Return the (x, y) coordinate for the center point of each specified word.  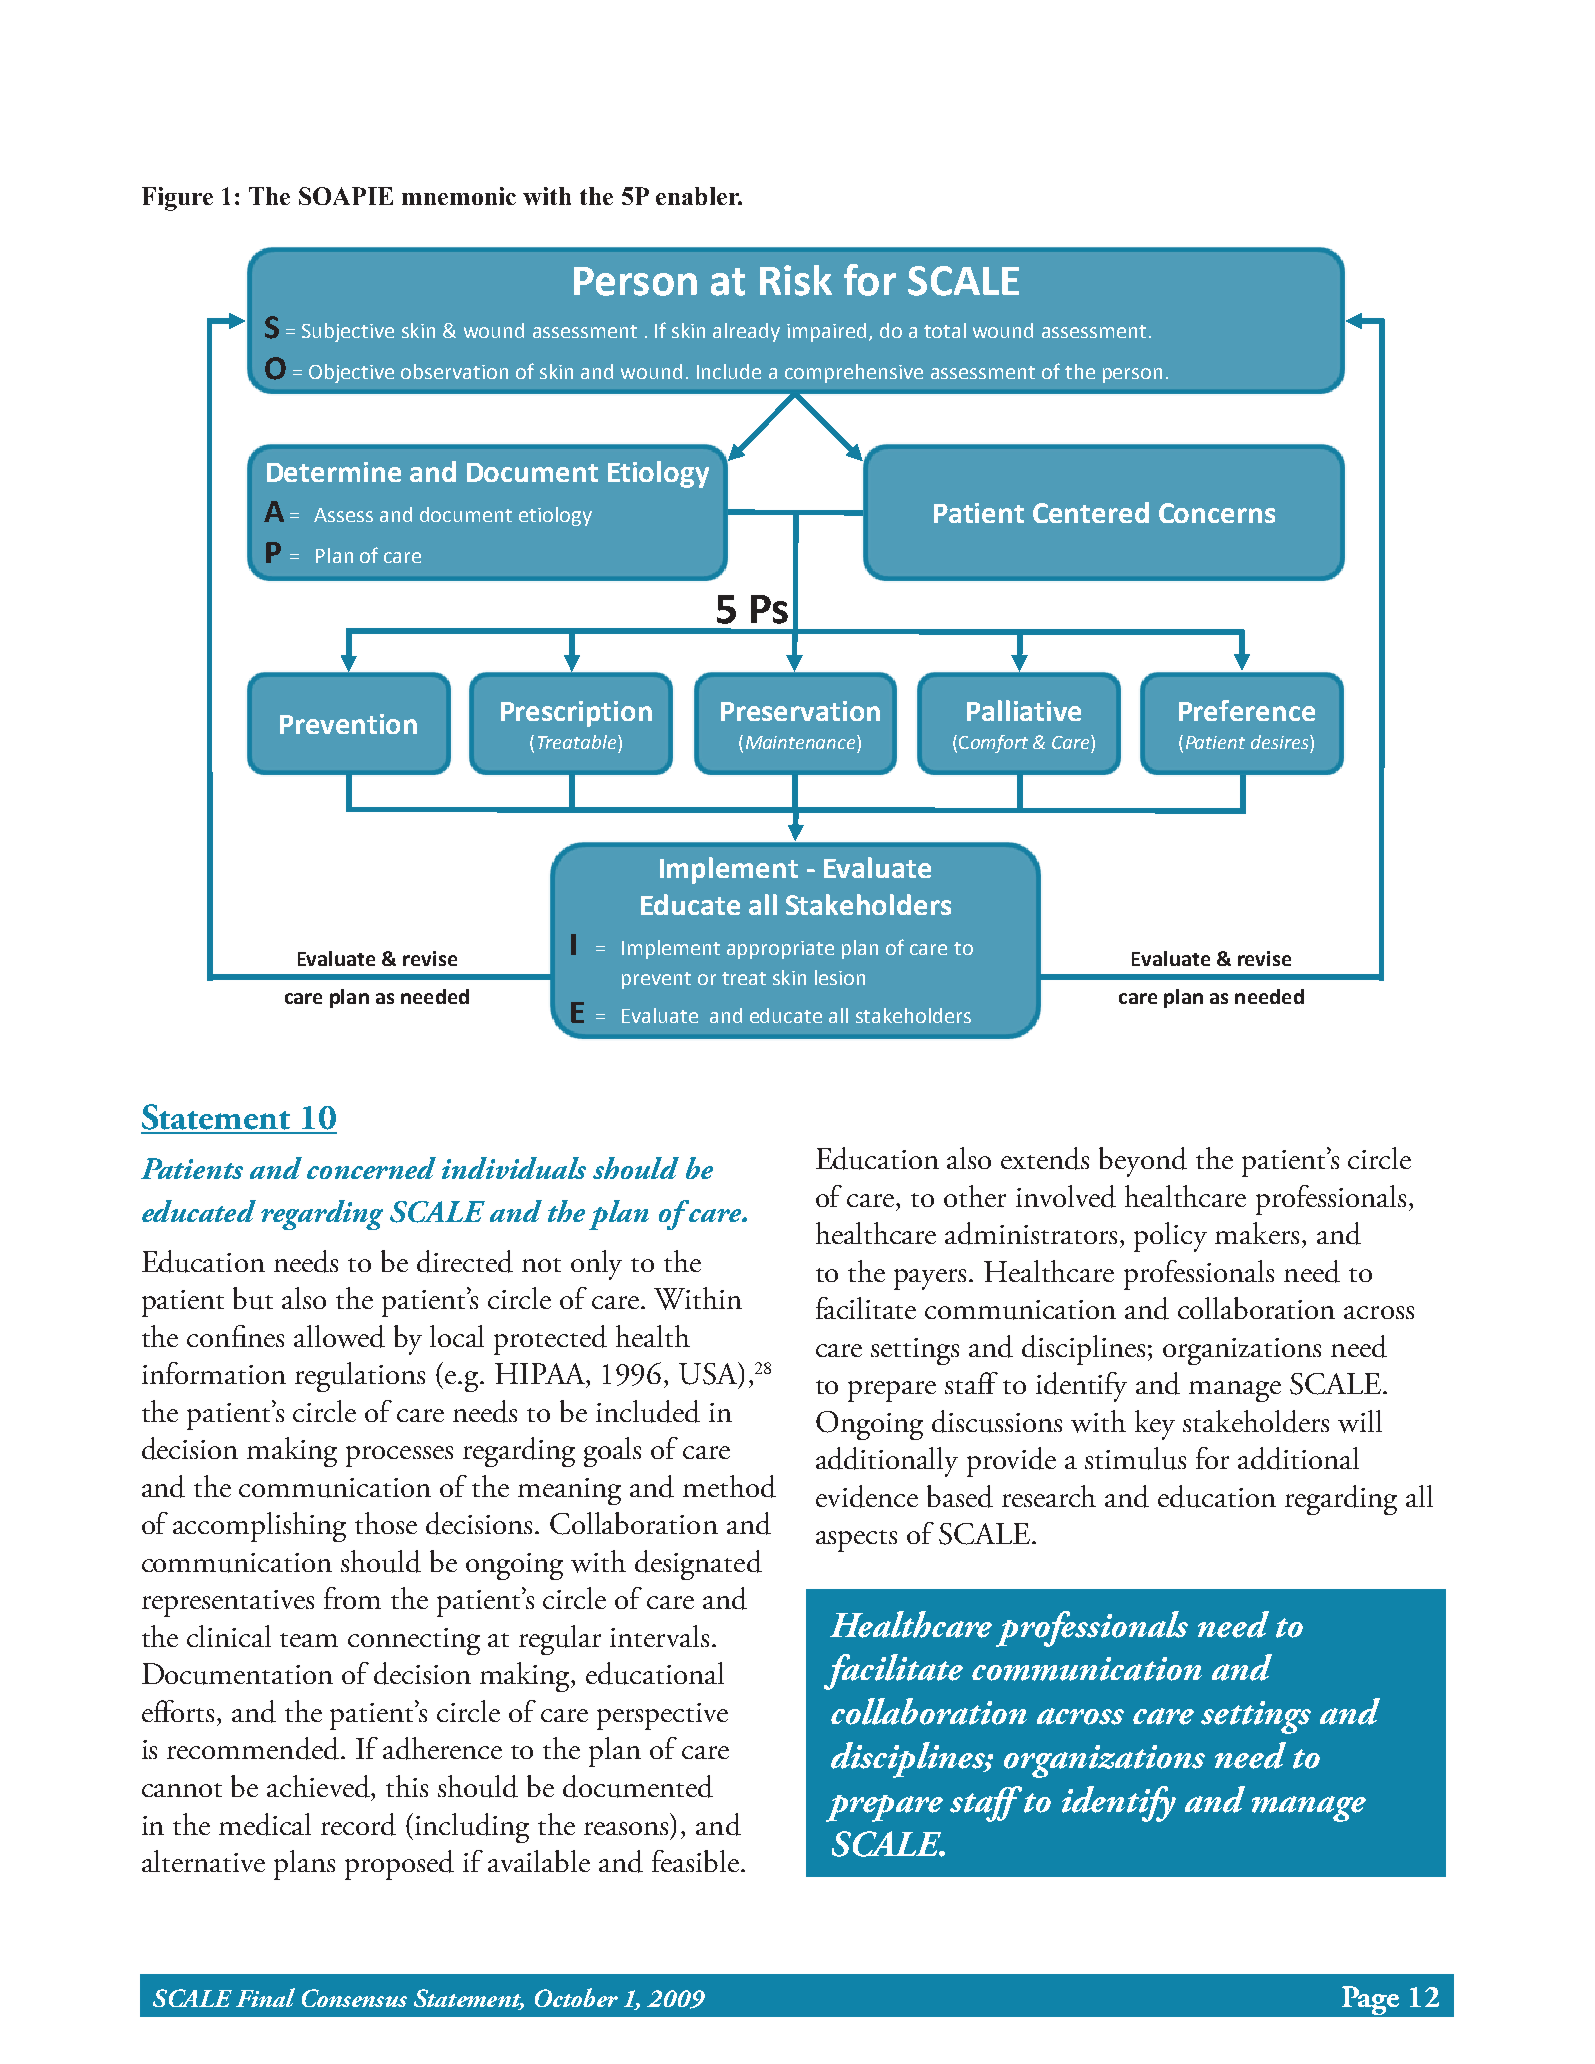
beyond (1143, 1162)
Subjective (348, 332)
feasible (695, 1861)
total (945, 330)
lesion (840, 977)
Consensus (354, 1998)
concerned (371, 1168)
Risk (796, 280)
